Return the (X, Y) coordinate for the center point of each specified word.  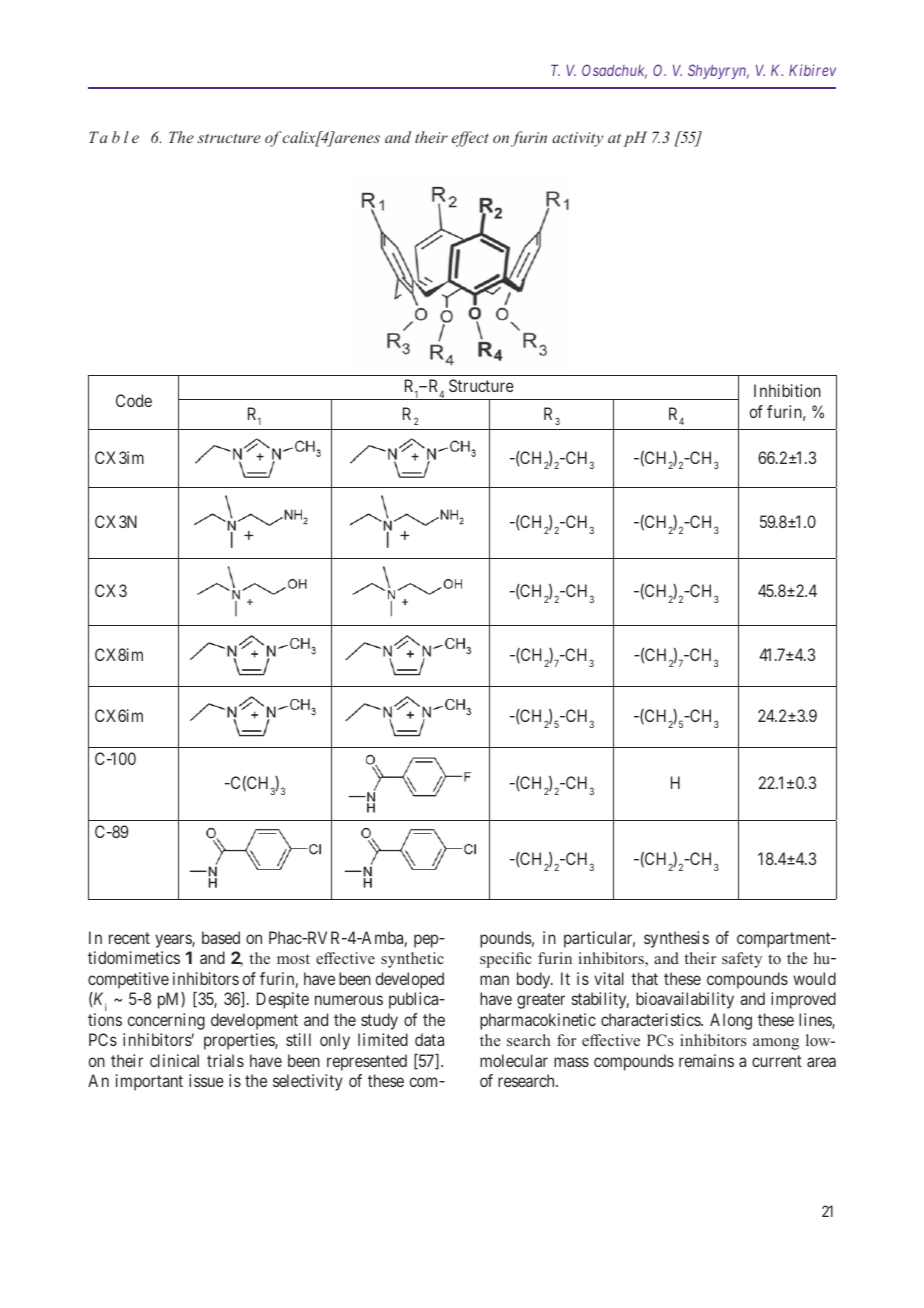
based (221, 937)
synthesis (676, 939)
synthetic (412, 960)
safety (742, 960)
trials (225, 1060)
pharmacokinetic (538, 1021)
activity (577, 139)
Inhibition (787, 390)
